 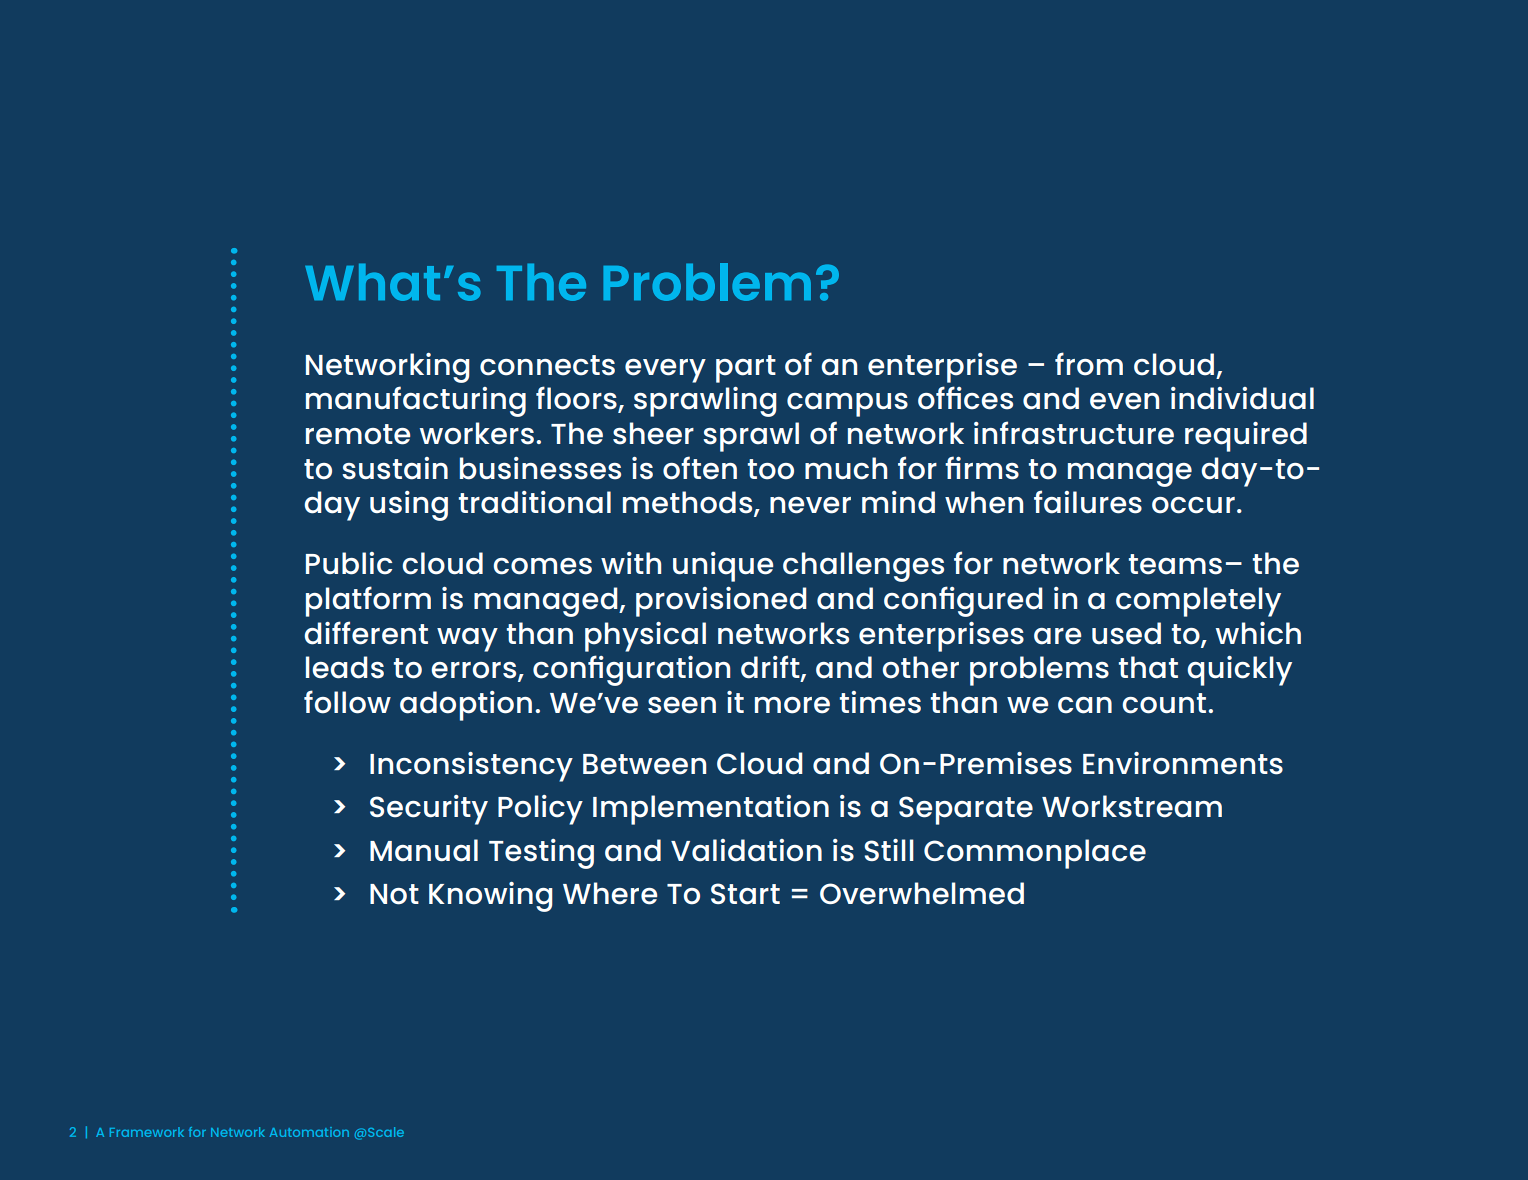 What do you see at coordinates (386, 1132) in the image?
I see `Scale` at bounding box center [386, 1132].
